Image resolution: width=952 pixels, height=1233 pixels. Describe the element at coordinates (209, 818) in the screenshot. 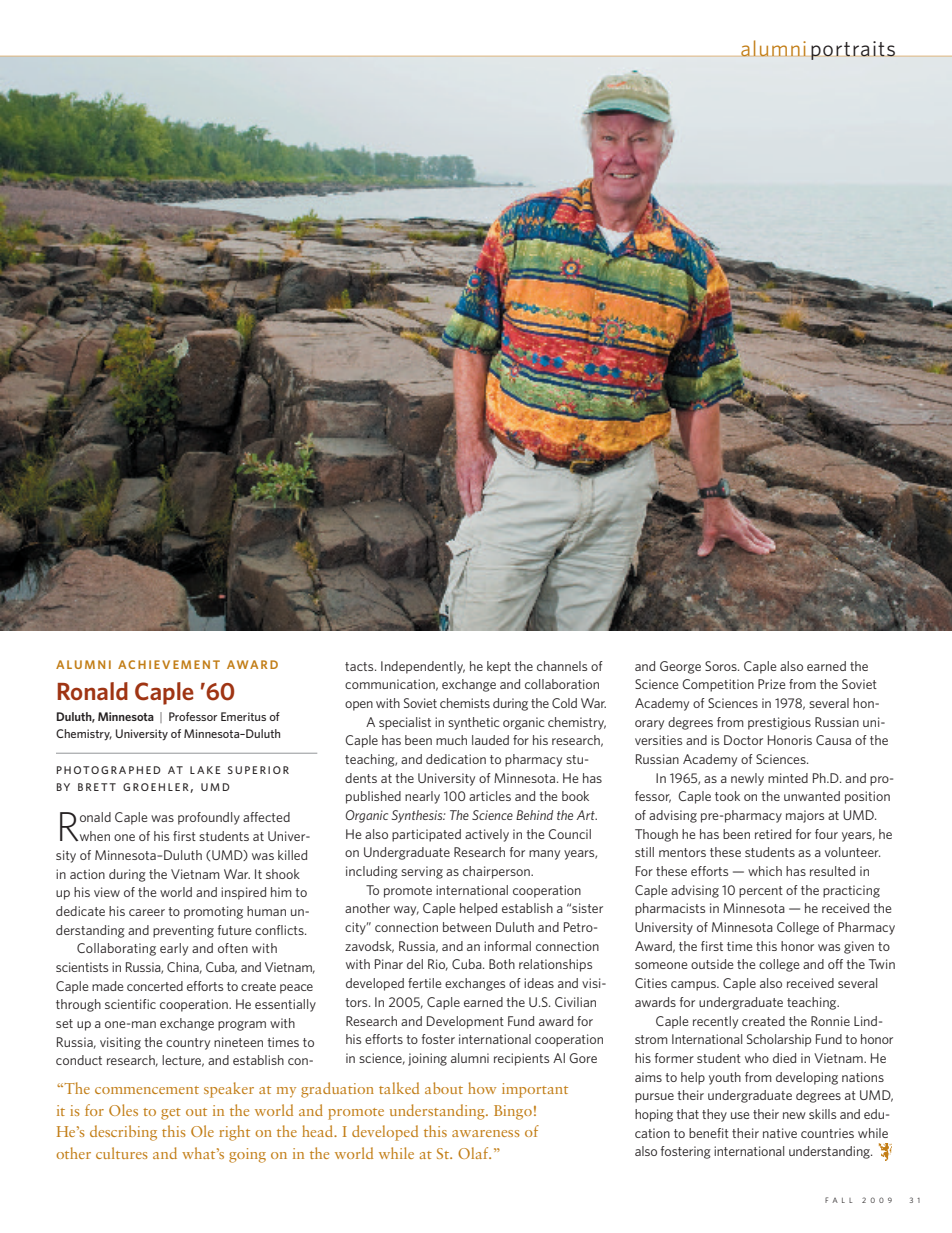

I see `profoundly` at that location.
